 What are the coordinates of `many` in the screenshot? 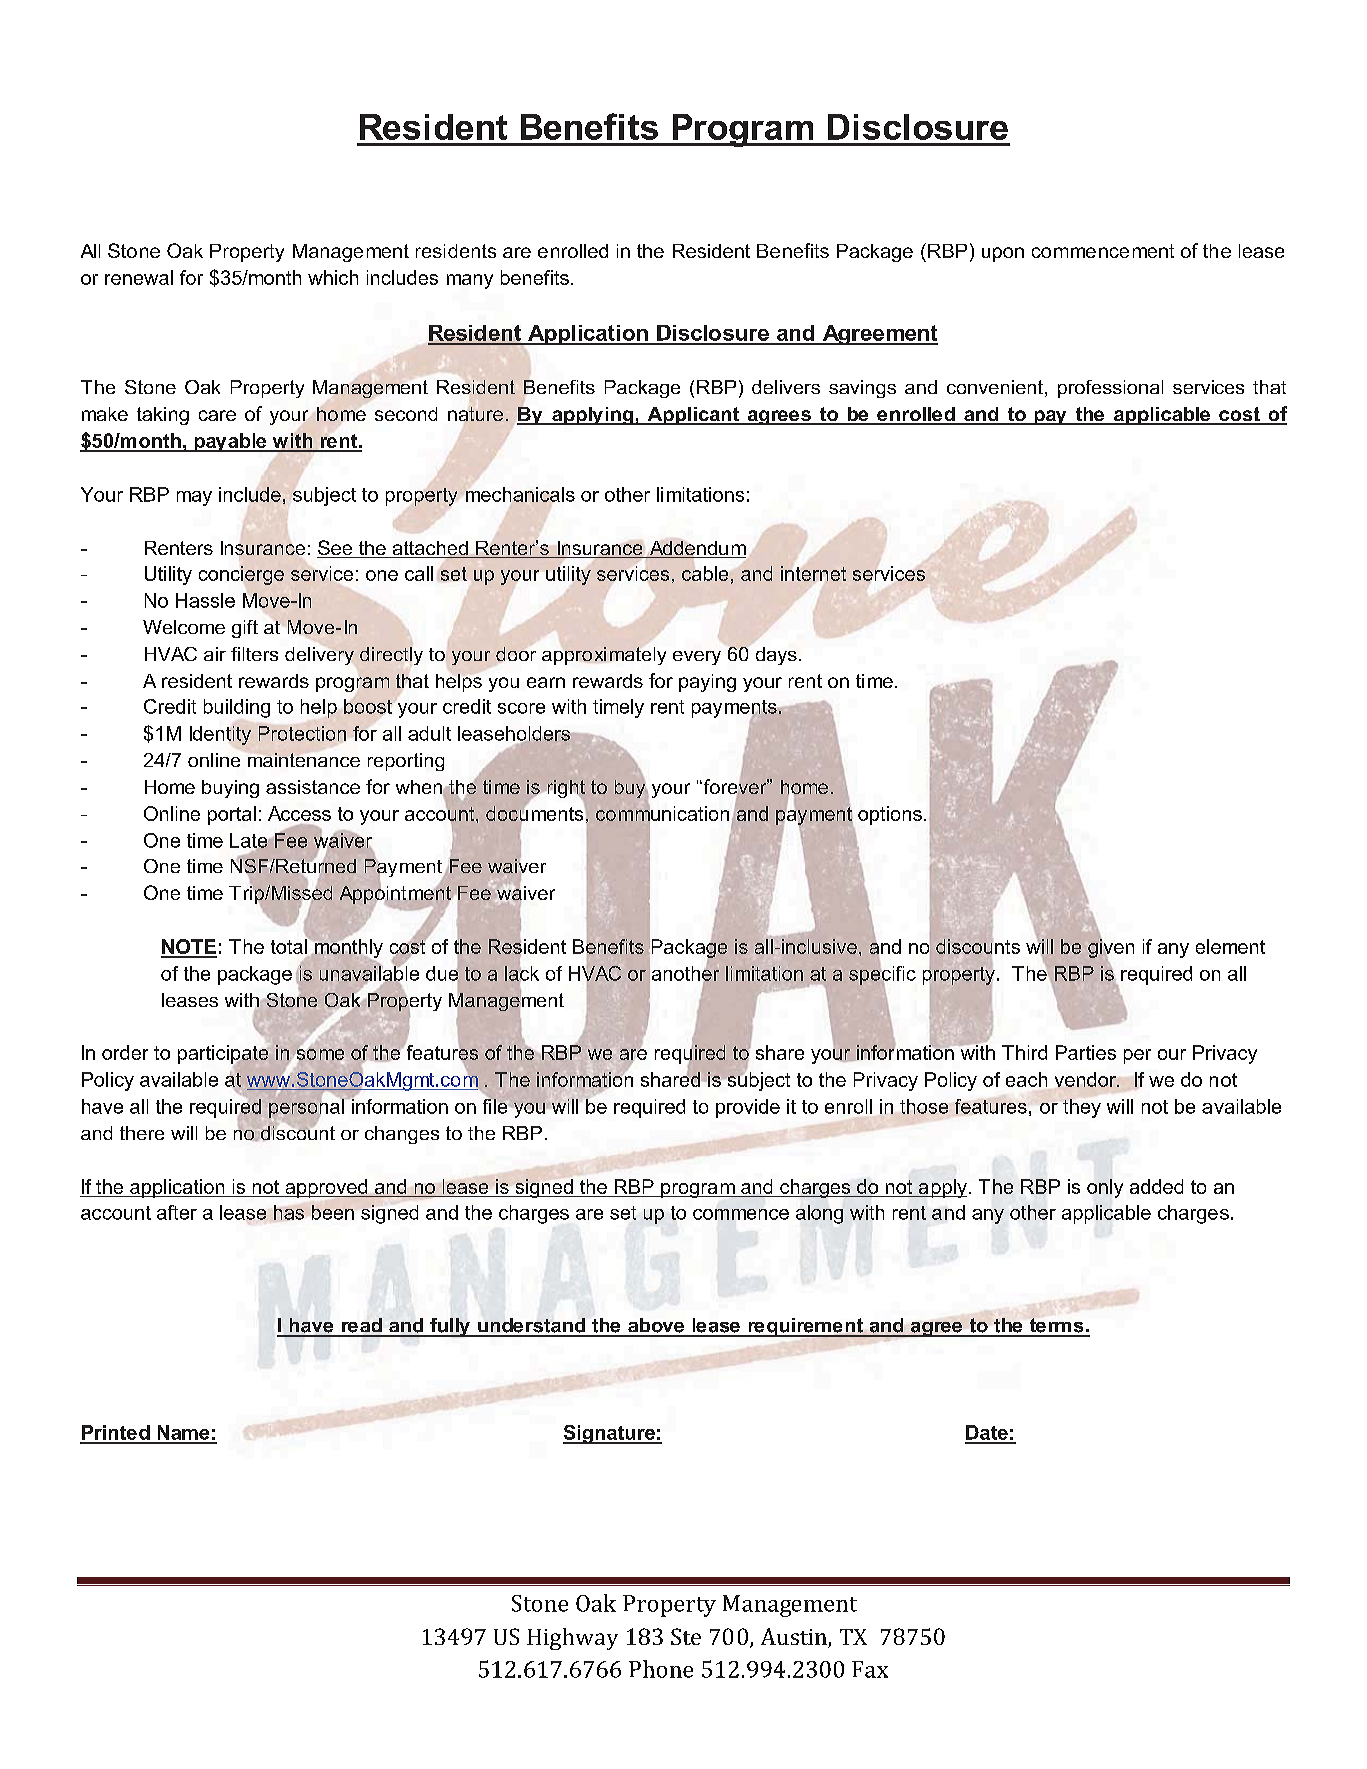 It's located at (470, 281).
